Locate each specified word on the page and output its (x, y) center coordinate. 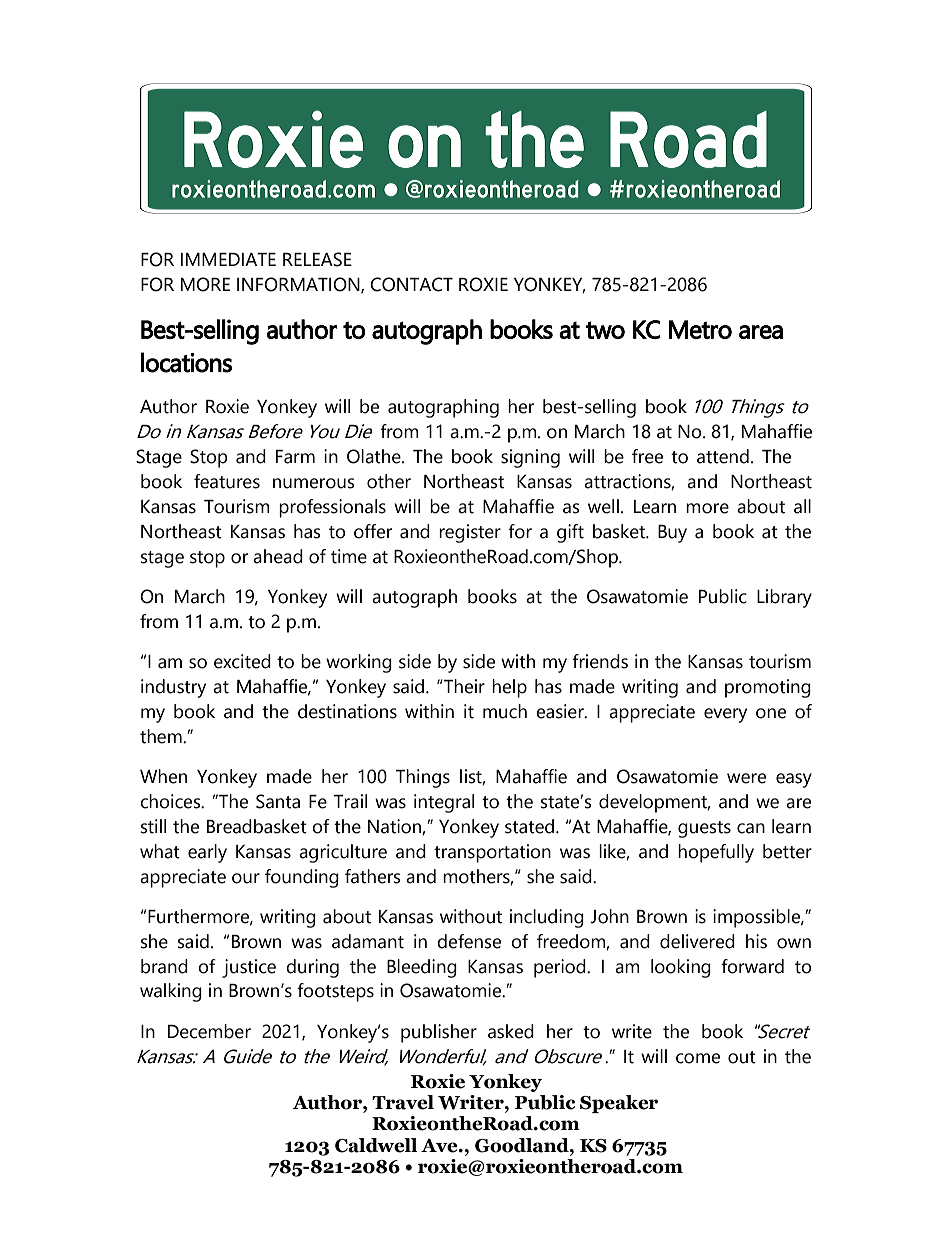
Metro (700, 329)
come (698, 1058)
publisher (439, 1033)
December (209, 1031)
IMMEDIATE (228, 259)
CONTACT (411, 284)
